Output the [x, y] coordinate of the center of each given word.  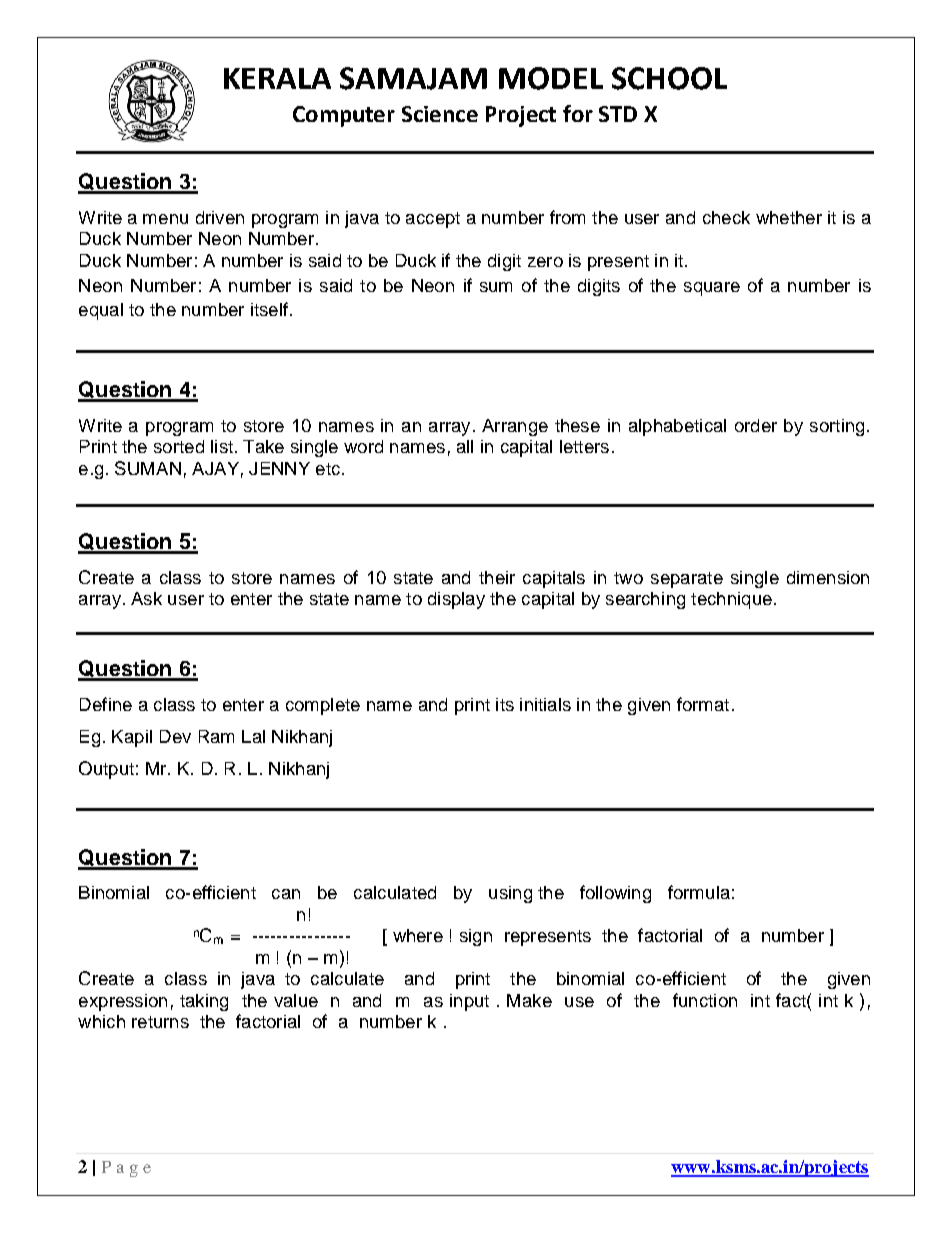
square [712, 289]
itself [269, 309]
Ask [146, 598]
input [469, 1002]
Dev [175, 736]
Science [440, 114]
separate [687, 580]
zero [545, 262]
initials [545, 704]
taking [204, 1002]
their [497, 577]
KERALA [277, 78]
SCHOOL [669, 78]
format [703, 704]
